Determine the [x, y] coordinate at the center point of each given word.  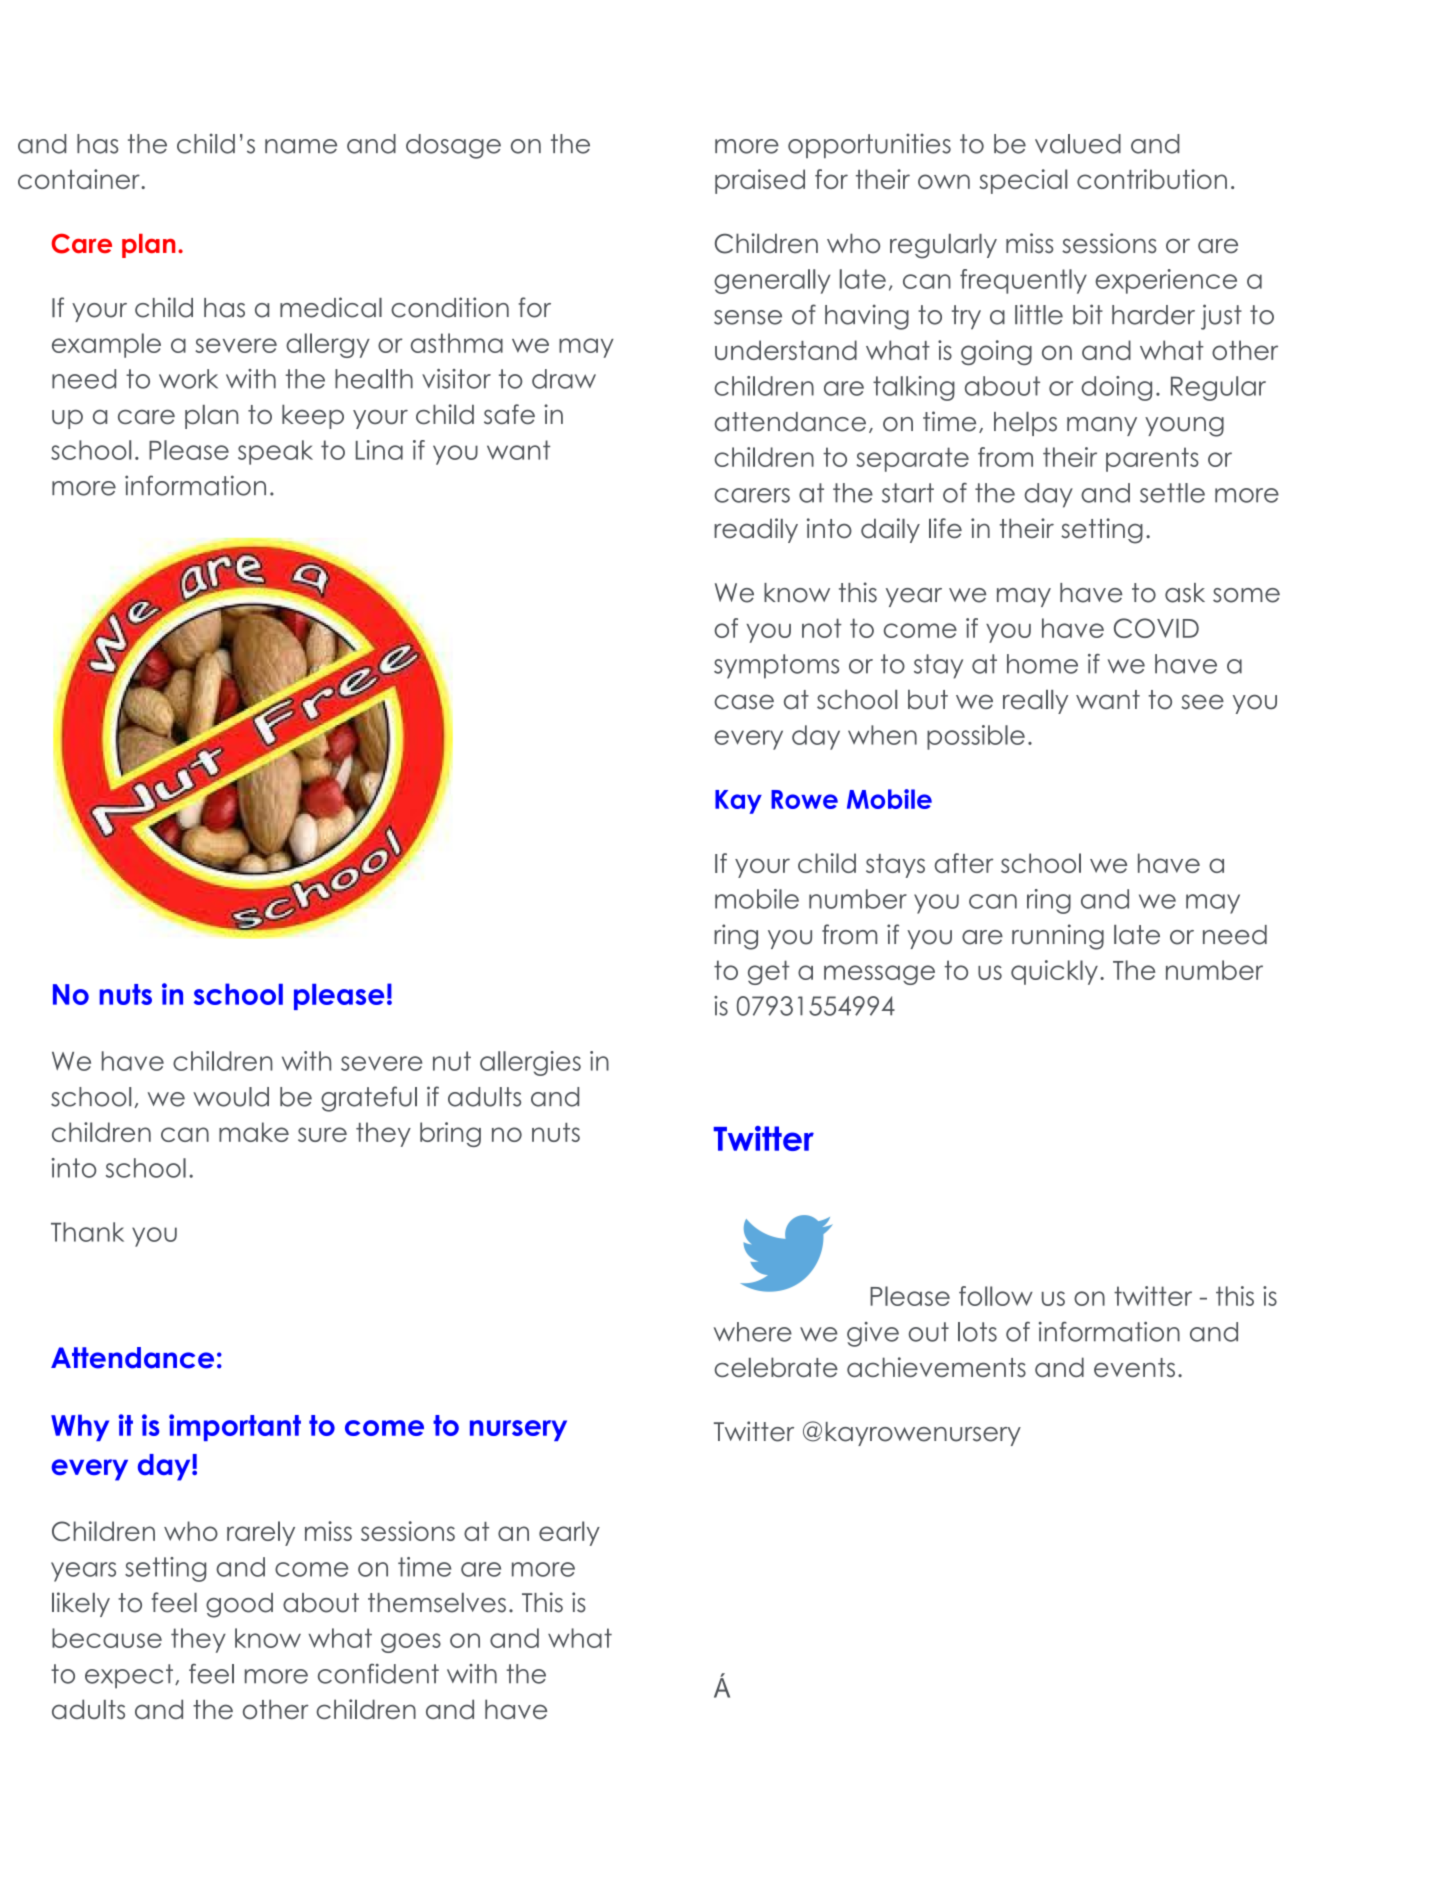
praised [760, 181]
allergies [530, 1063]
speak [275, 452]
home [1042, 664]
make [254, 1132]
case [744, 702]
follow [996, 1296]
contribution [1152, 179]
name [301, 146]
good [239, 1605]
